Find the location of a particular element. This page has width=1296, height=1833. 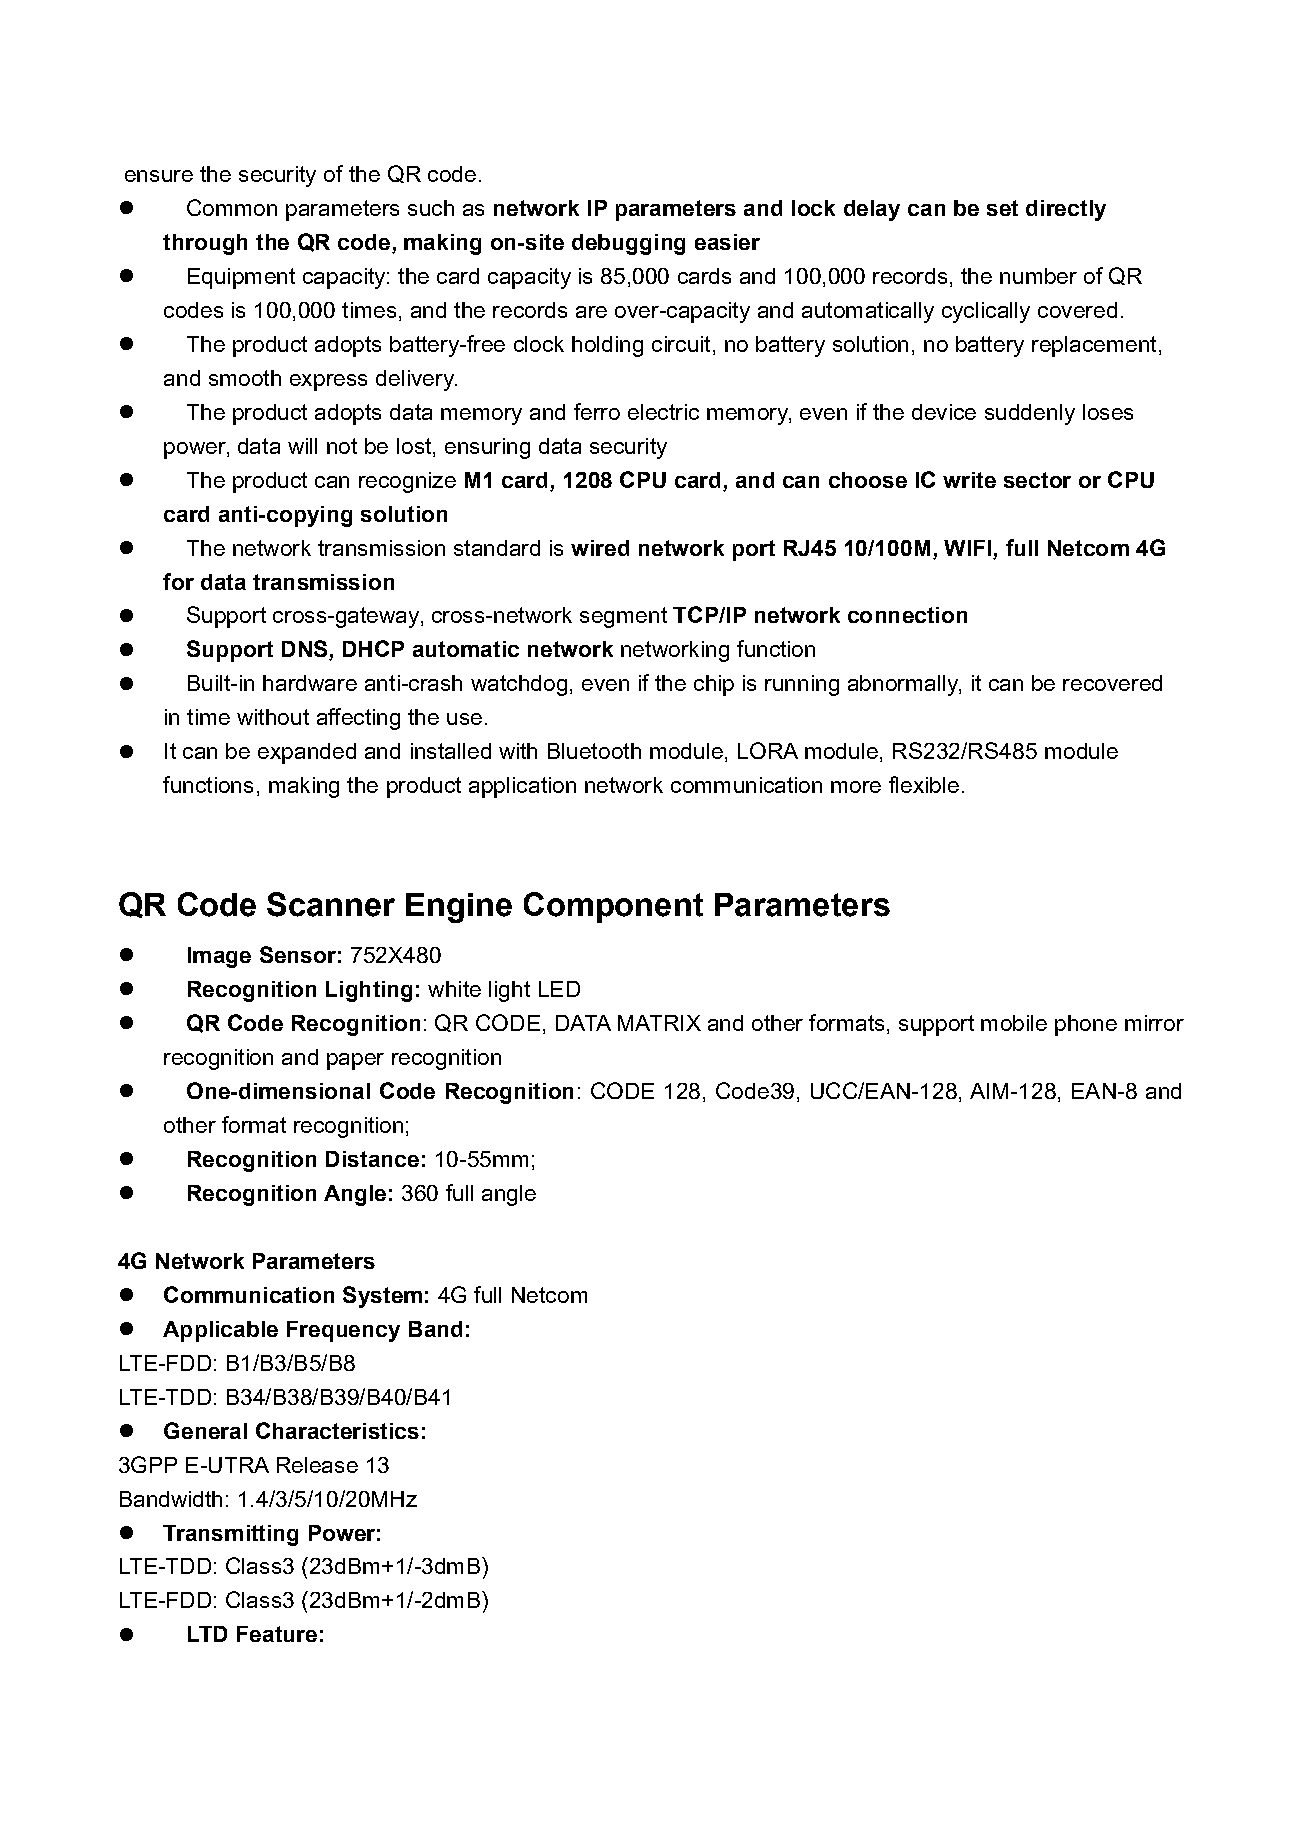

Component is located at coordinates (613, 907).
